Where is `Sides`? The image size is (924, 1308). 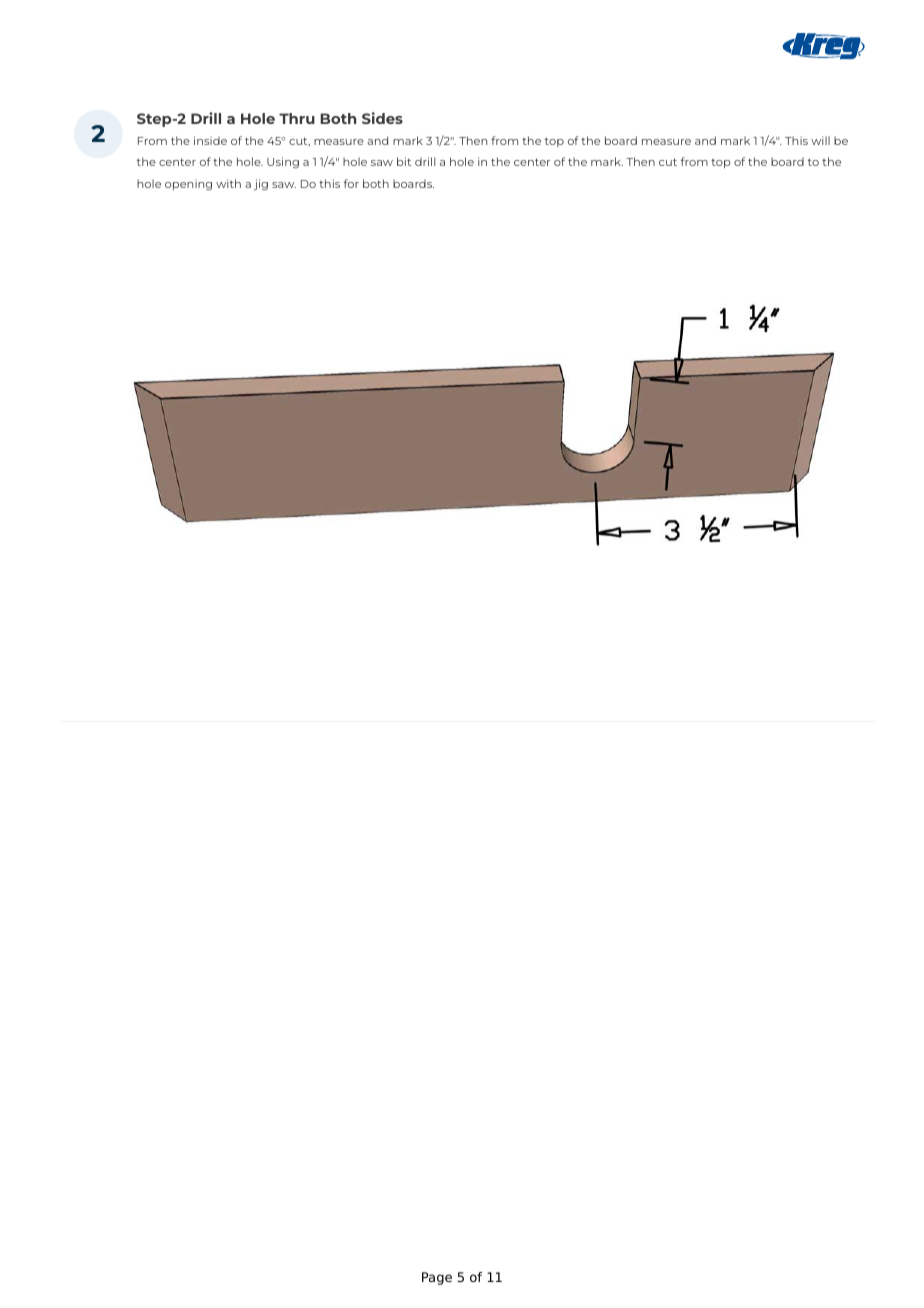 Sides is located at coordinates (382, 118).
